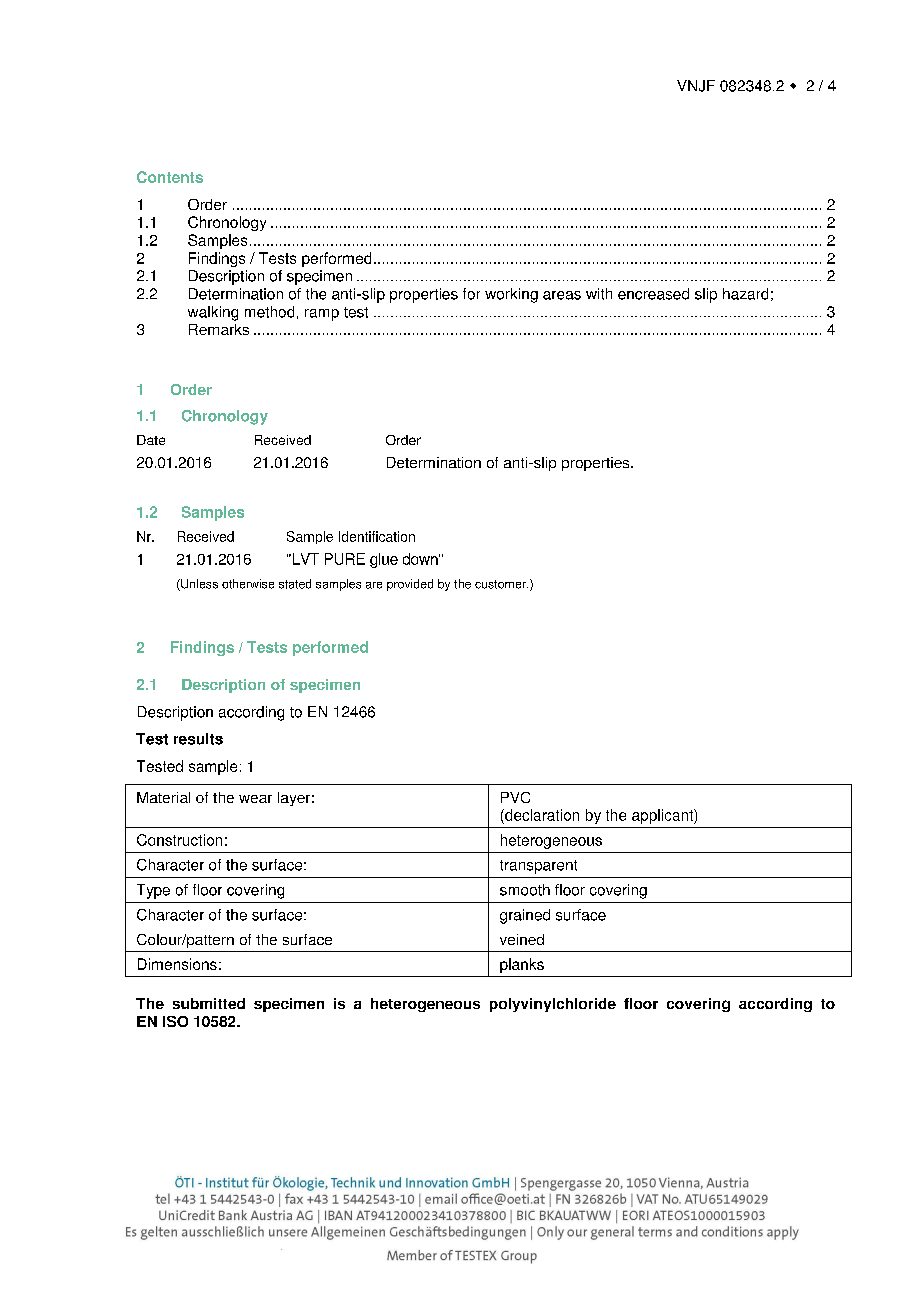 This image has height=1308, width=924. Describe the element at coordinates (745, 294) in the image. I see `hazard` at that location.
